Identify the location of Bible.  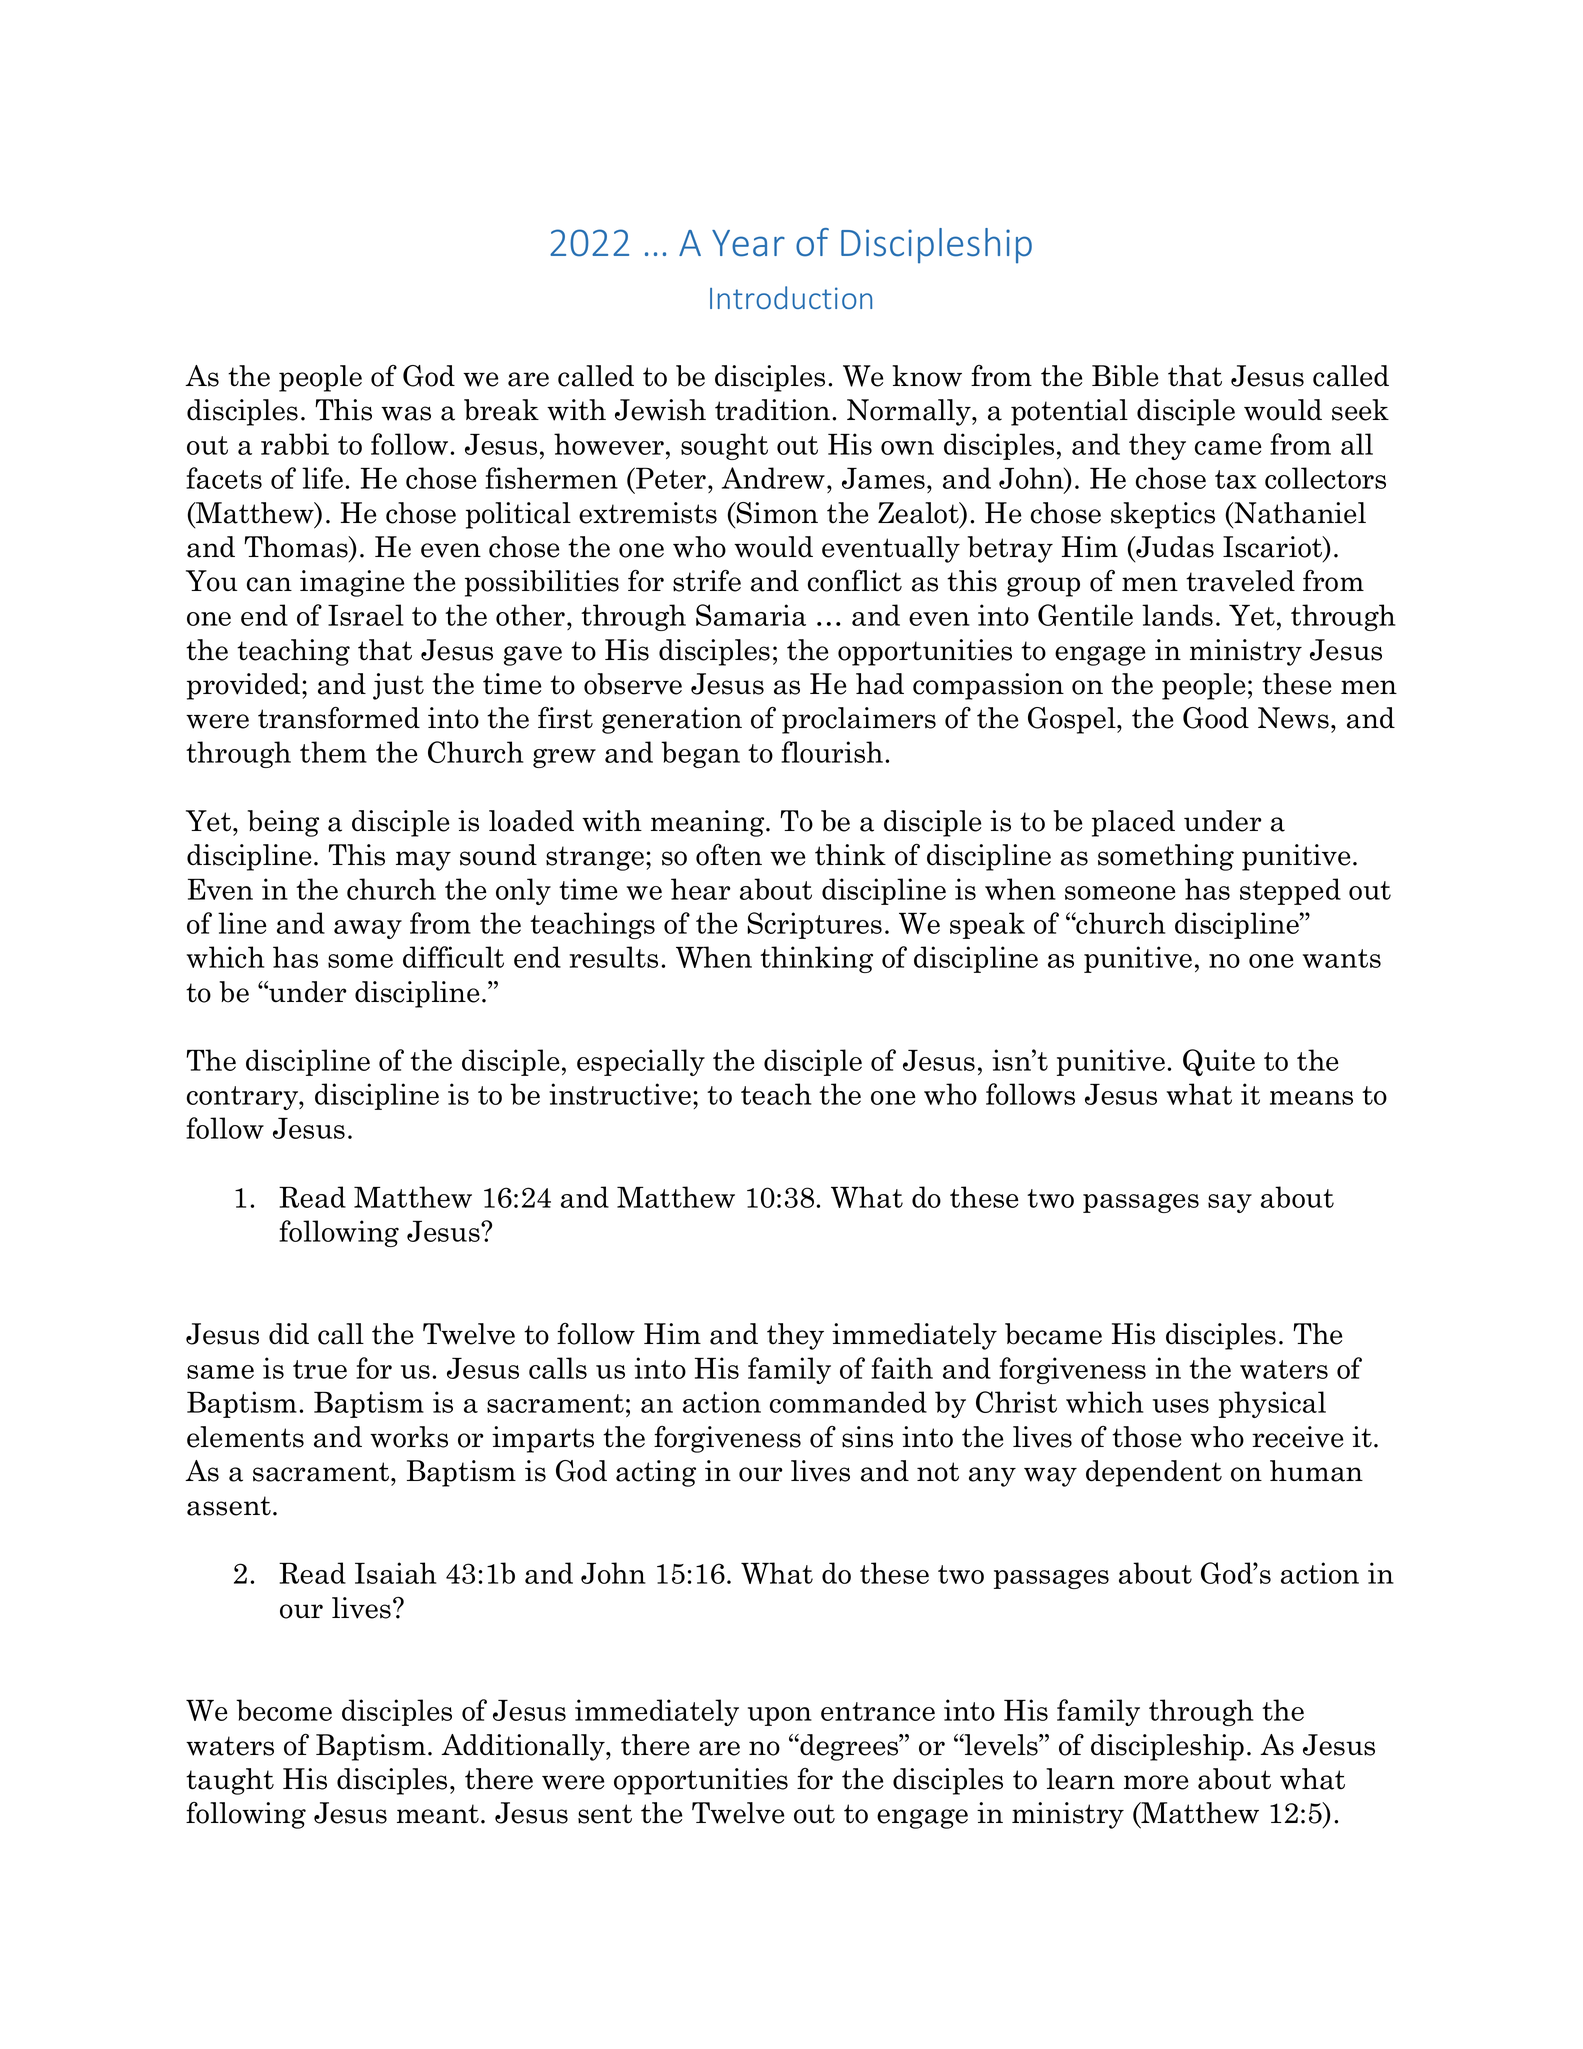
(1125, 376).
